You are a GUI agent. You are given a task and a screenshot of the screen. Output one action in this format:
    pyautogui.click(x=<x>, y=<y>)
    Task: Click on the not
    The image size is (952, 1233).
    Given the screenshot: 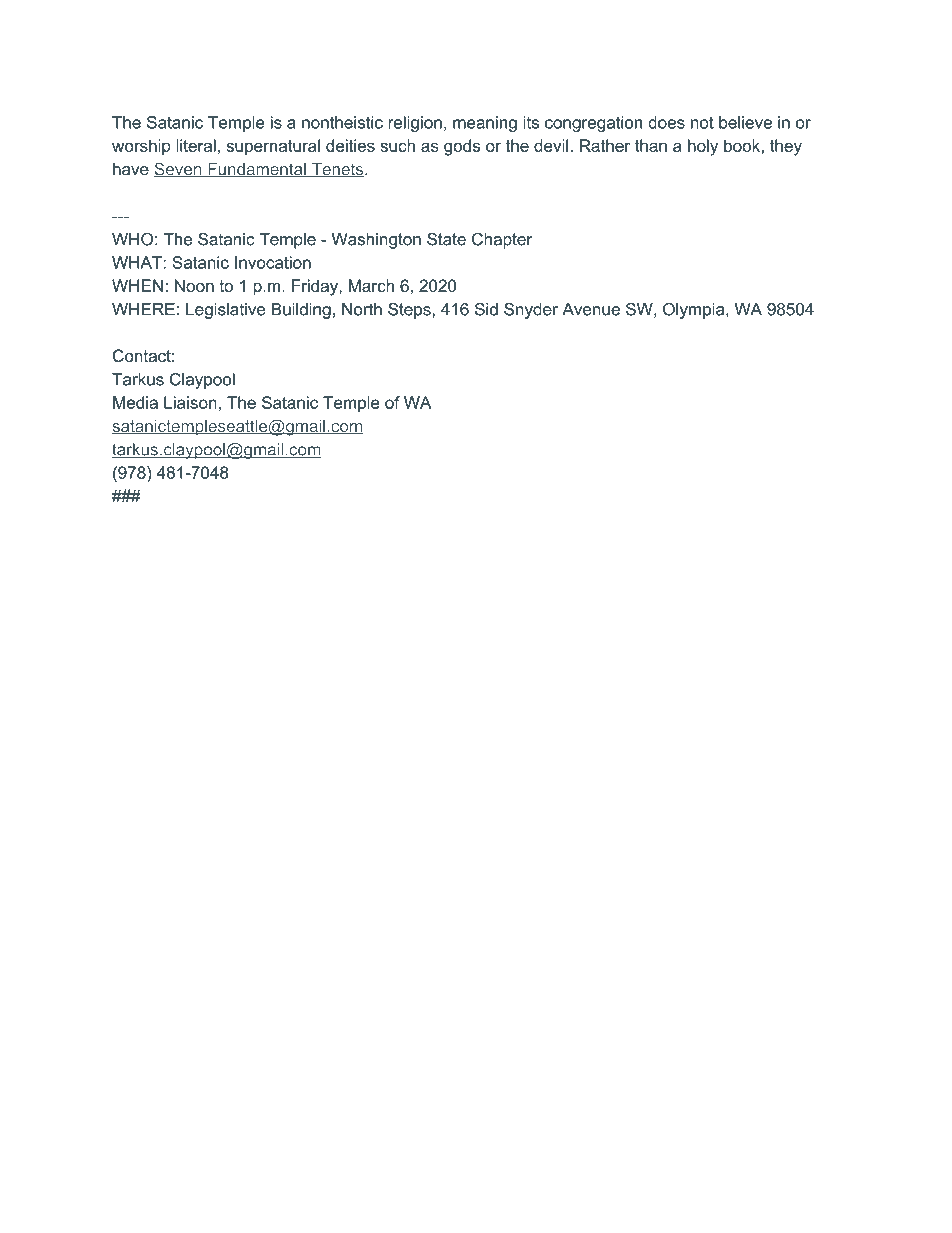 What is the action you would take?
    pyautogui.click(x=702, y=122)
